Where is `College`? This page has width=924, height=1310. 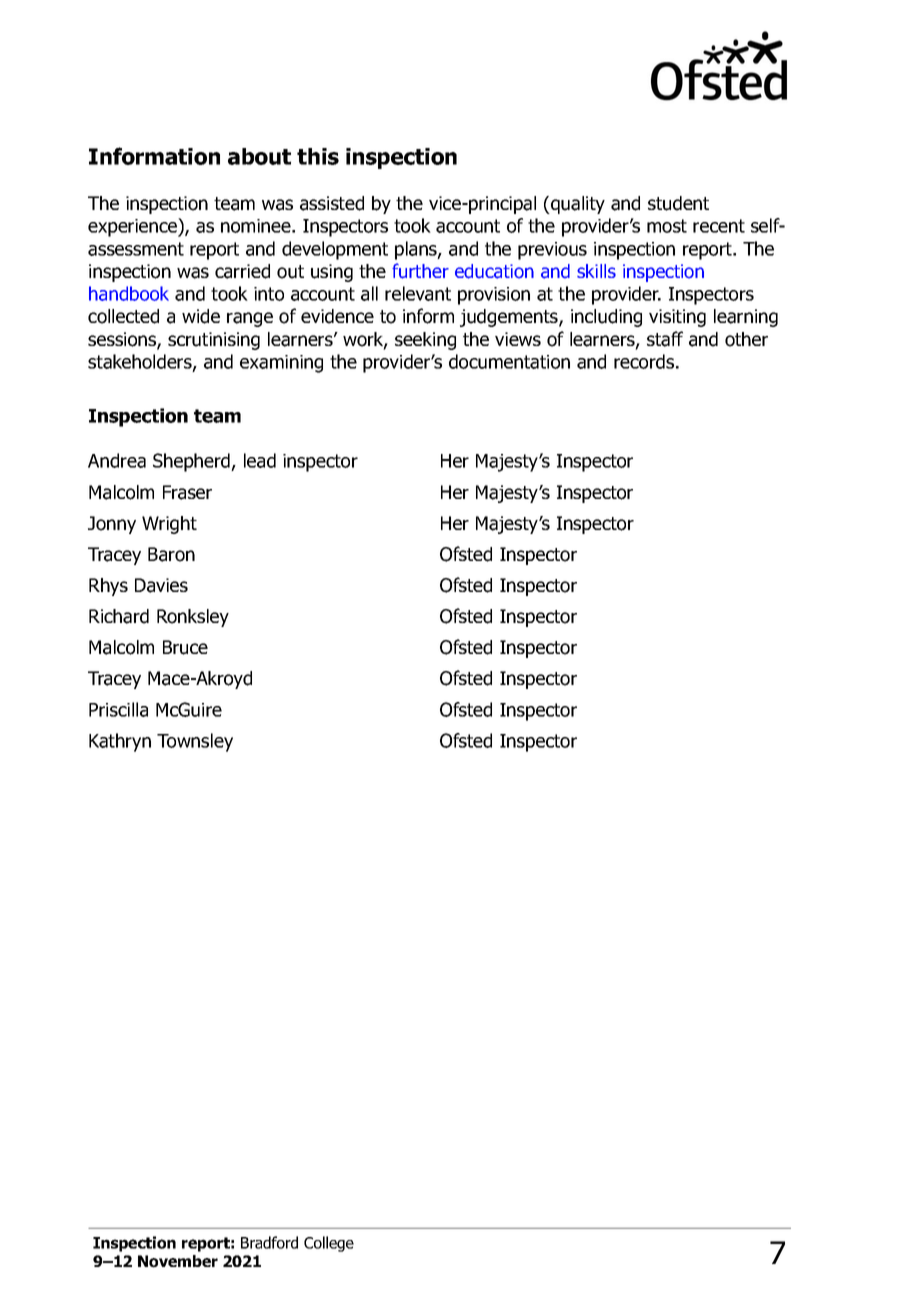
College is located at coordinates (329, 1244).
